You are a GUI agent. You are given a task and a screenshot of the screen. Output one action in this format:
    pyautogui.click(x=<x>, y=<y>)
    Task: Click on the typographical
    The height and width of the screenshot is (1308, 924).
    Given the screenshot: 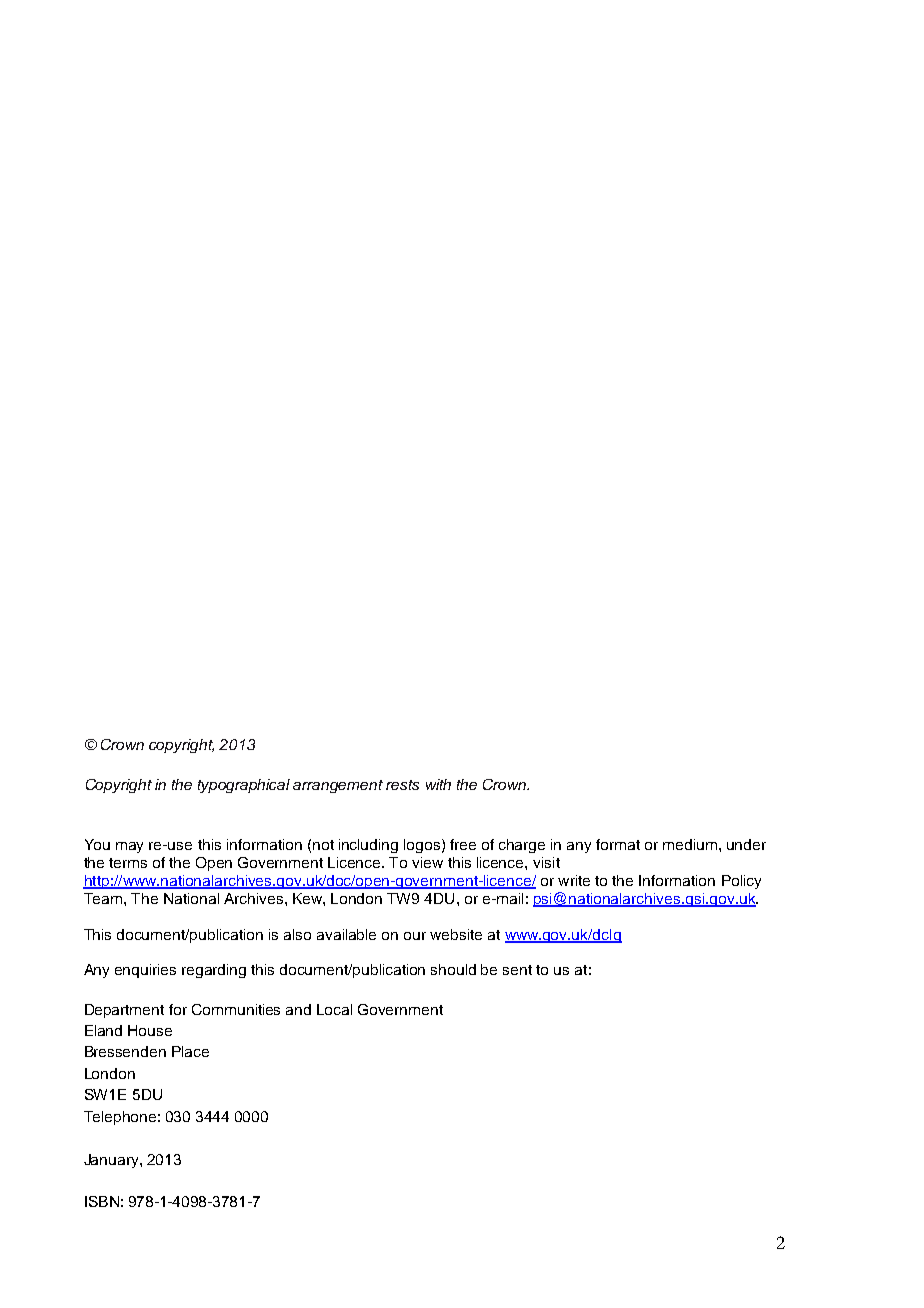 What is the action you would take?
    pyautogui.click(x=244, y=786)
